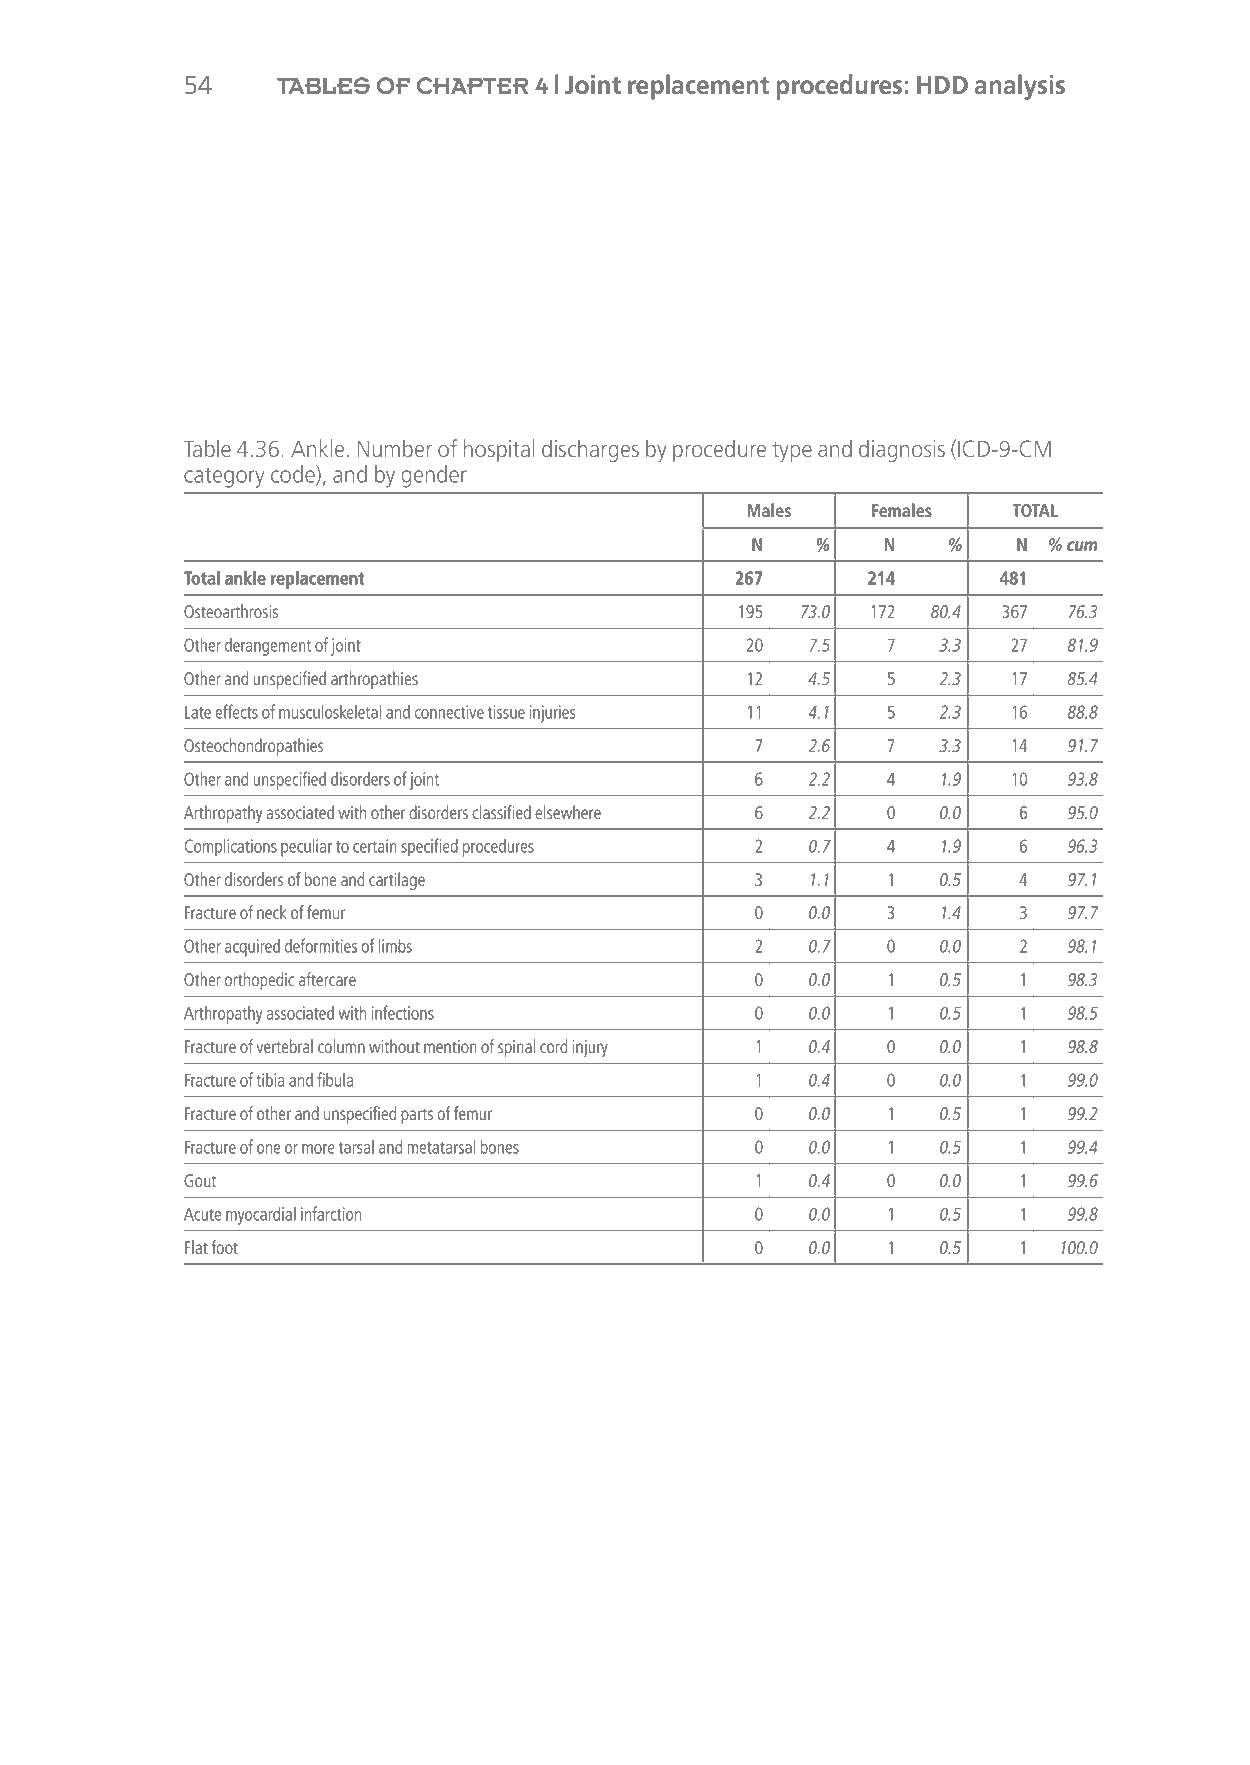 This image has width=1250, height=1765. Describe the element at coordinates (552, 714) in the image. I see `injuries` at that location.
